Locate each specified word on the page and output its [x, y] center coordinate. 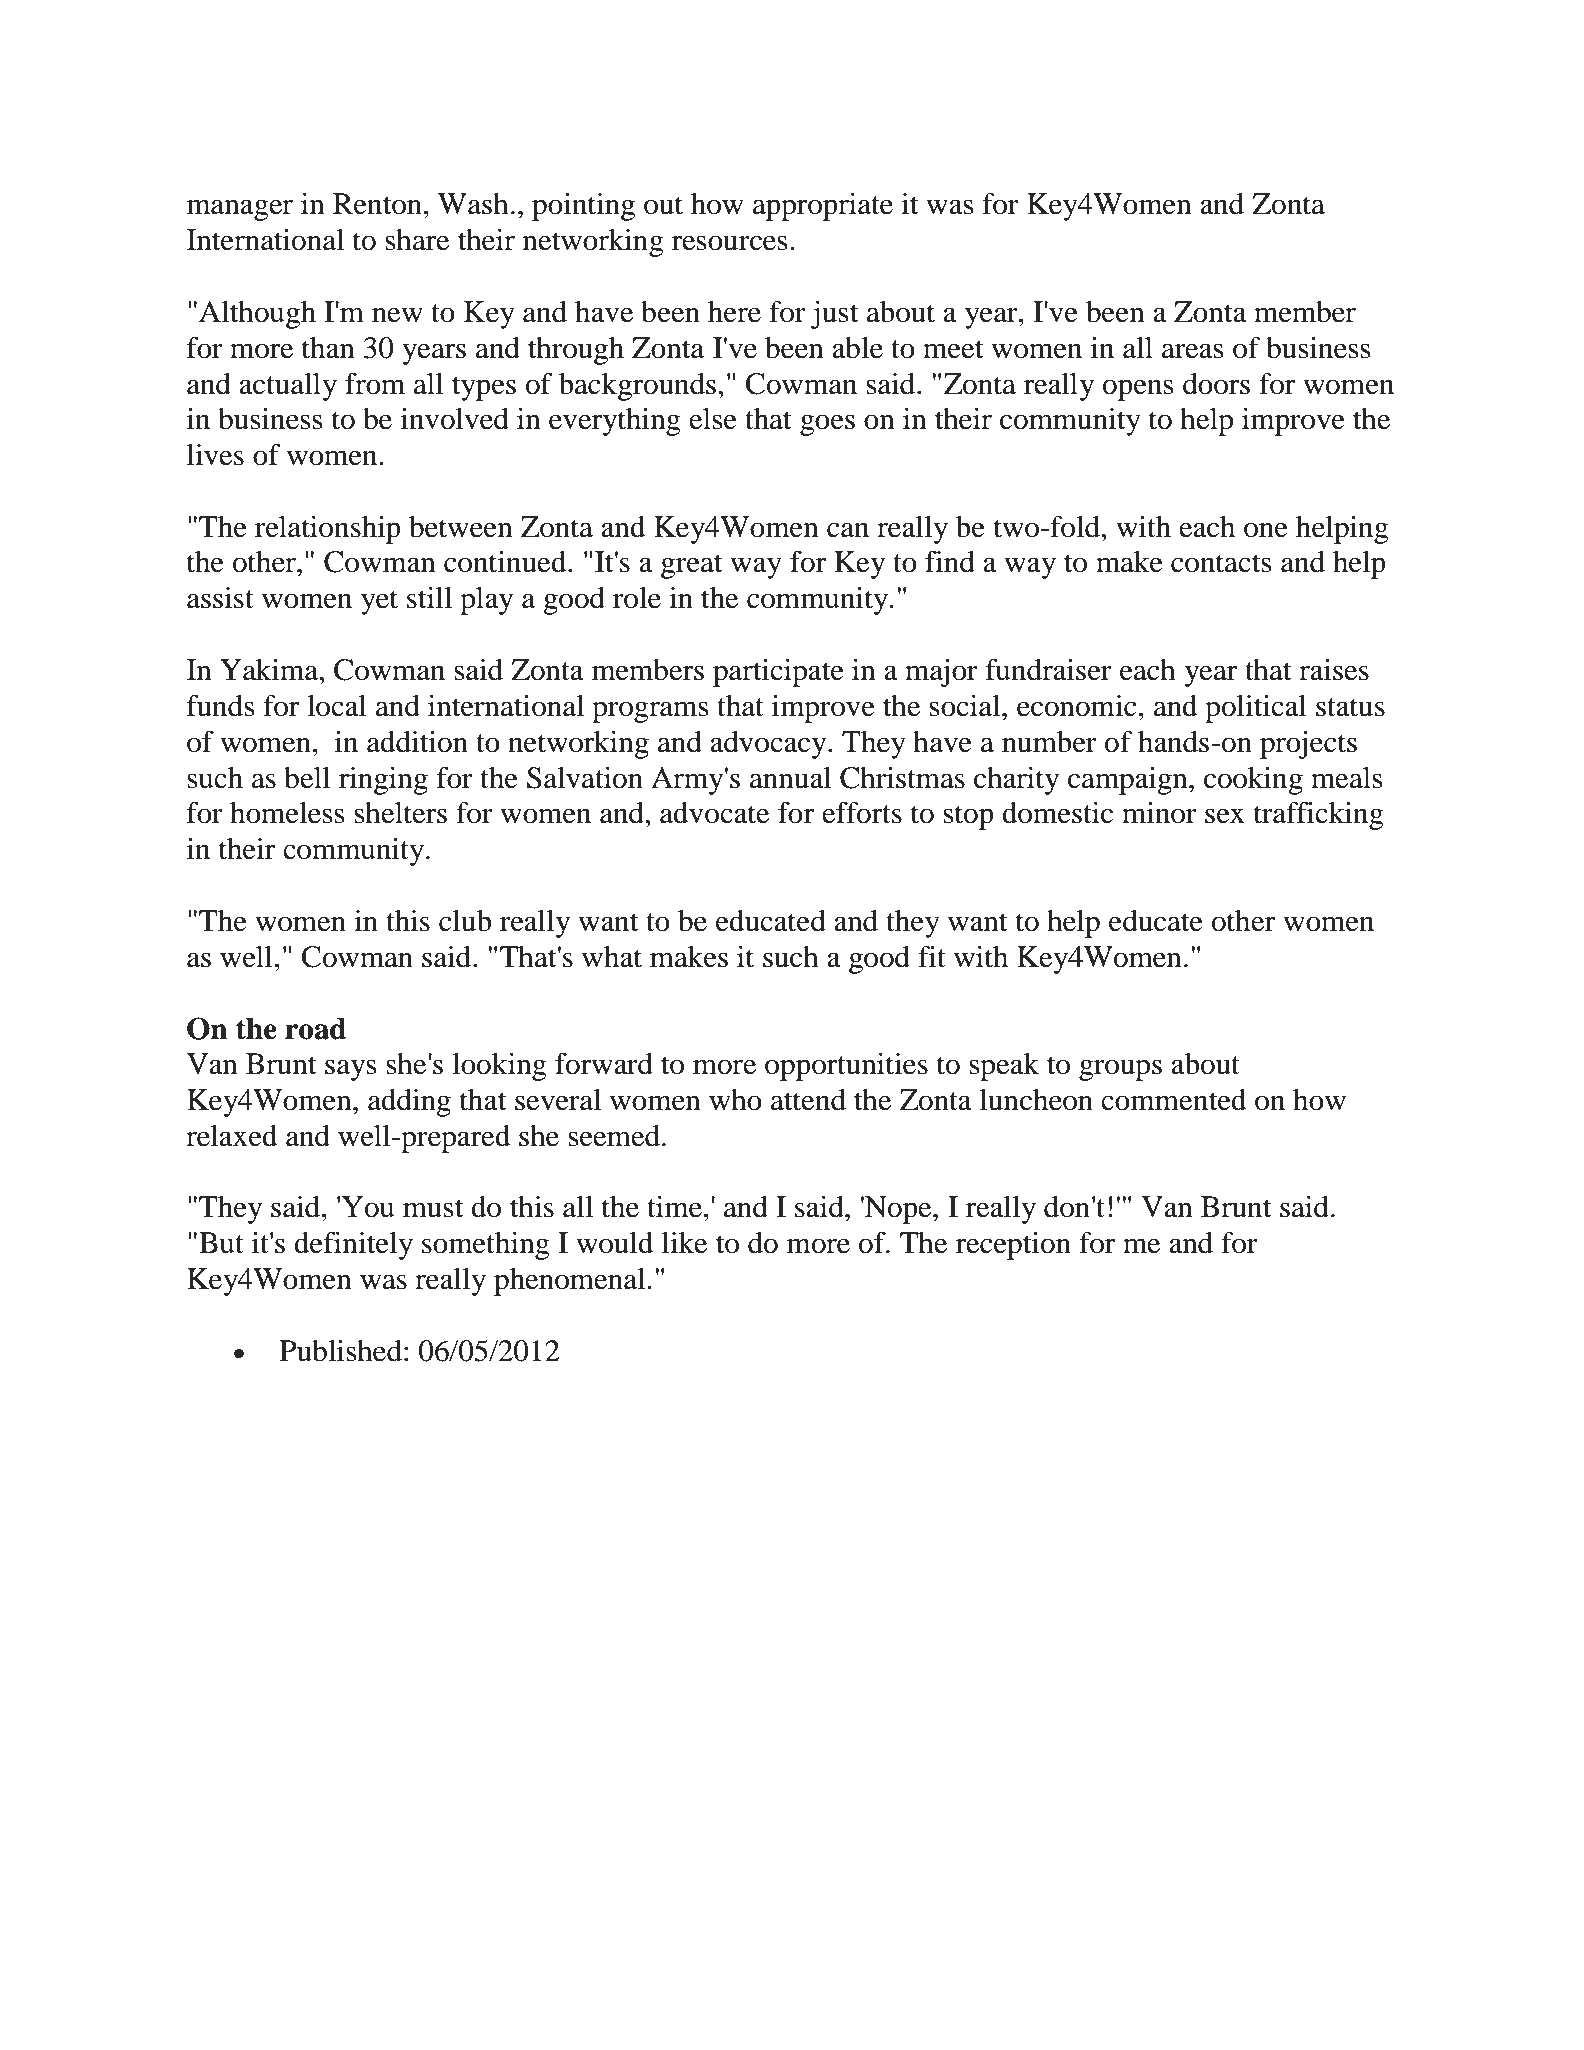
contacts [1221, 563]
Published [341, 1351]
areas [1193, 351]
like [684, 1243]
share [417, 240]
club [465, 921]
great [691, 566]
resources [730, 243]
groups [1120, 1070]
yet [379, 602]
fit [932, 956]
